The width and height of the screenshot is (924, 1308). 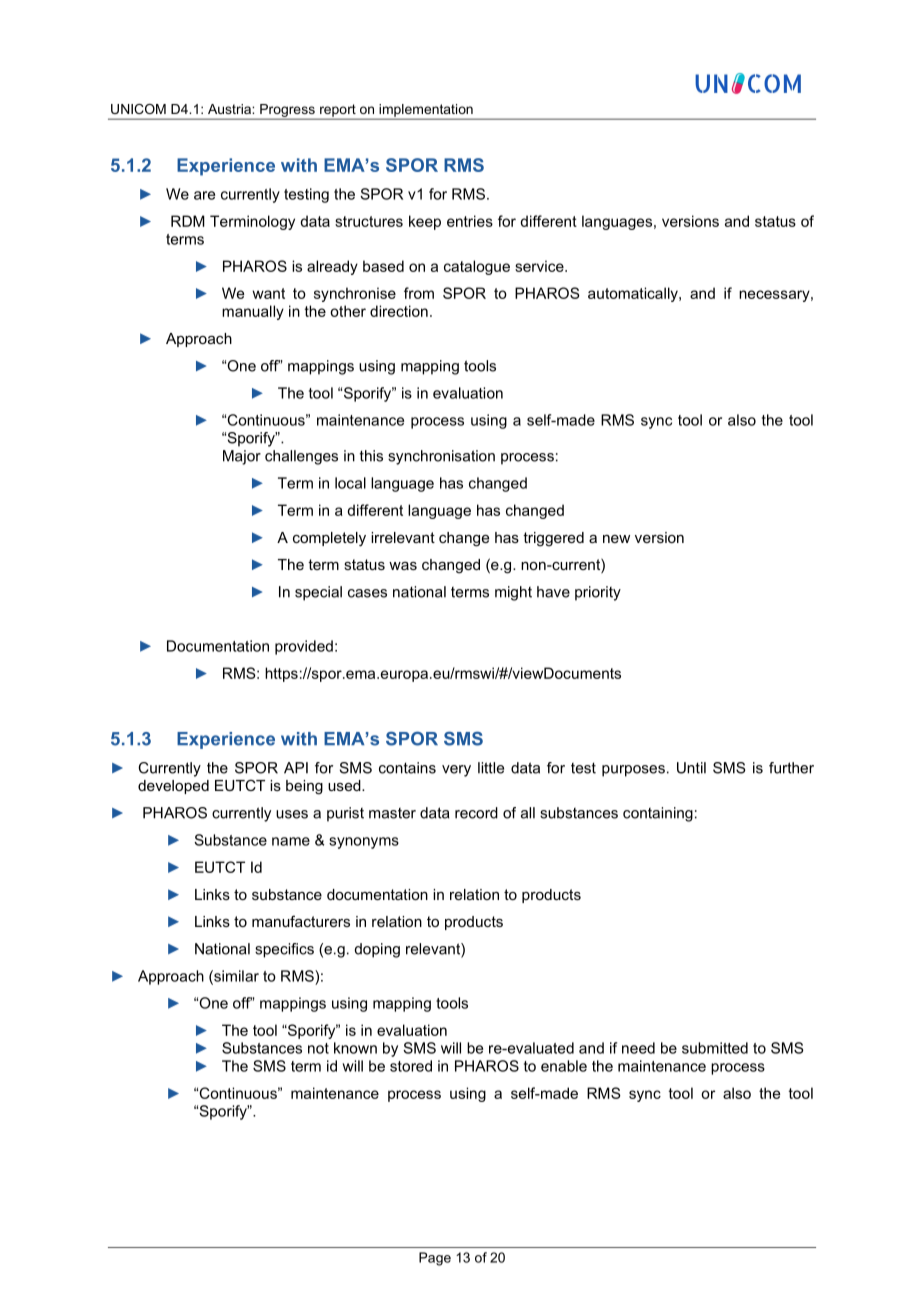 What do you see at coordinates (426, 111) in the screenshot?
I see `implementation` at bounding box center [426, 111].
